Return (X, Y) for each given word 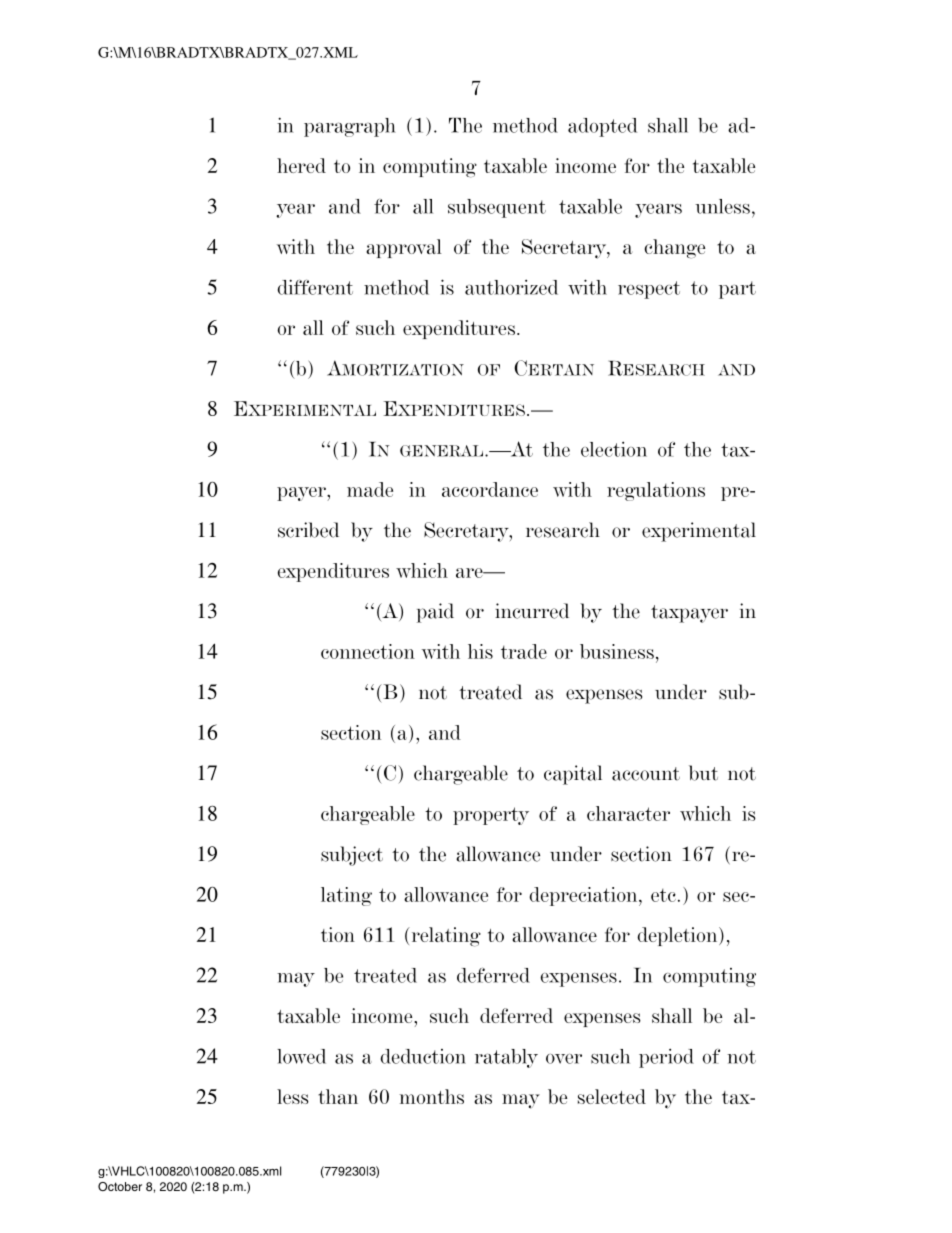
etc (663, 895)
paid (435, 613)
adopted (602, 127)
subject (352, 856)
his (480, 651)
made (370, 489)
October (120, 1186)
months (431, 1096)
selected (612, 1096)
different (315, 287)
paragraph (350, 127)
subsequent (497, 208)
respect (649, 290)
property (491, 816)
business (617, 651)
